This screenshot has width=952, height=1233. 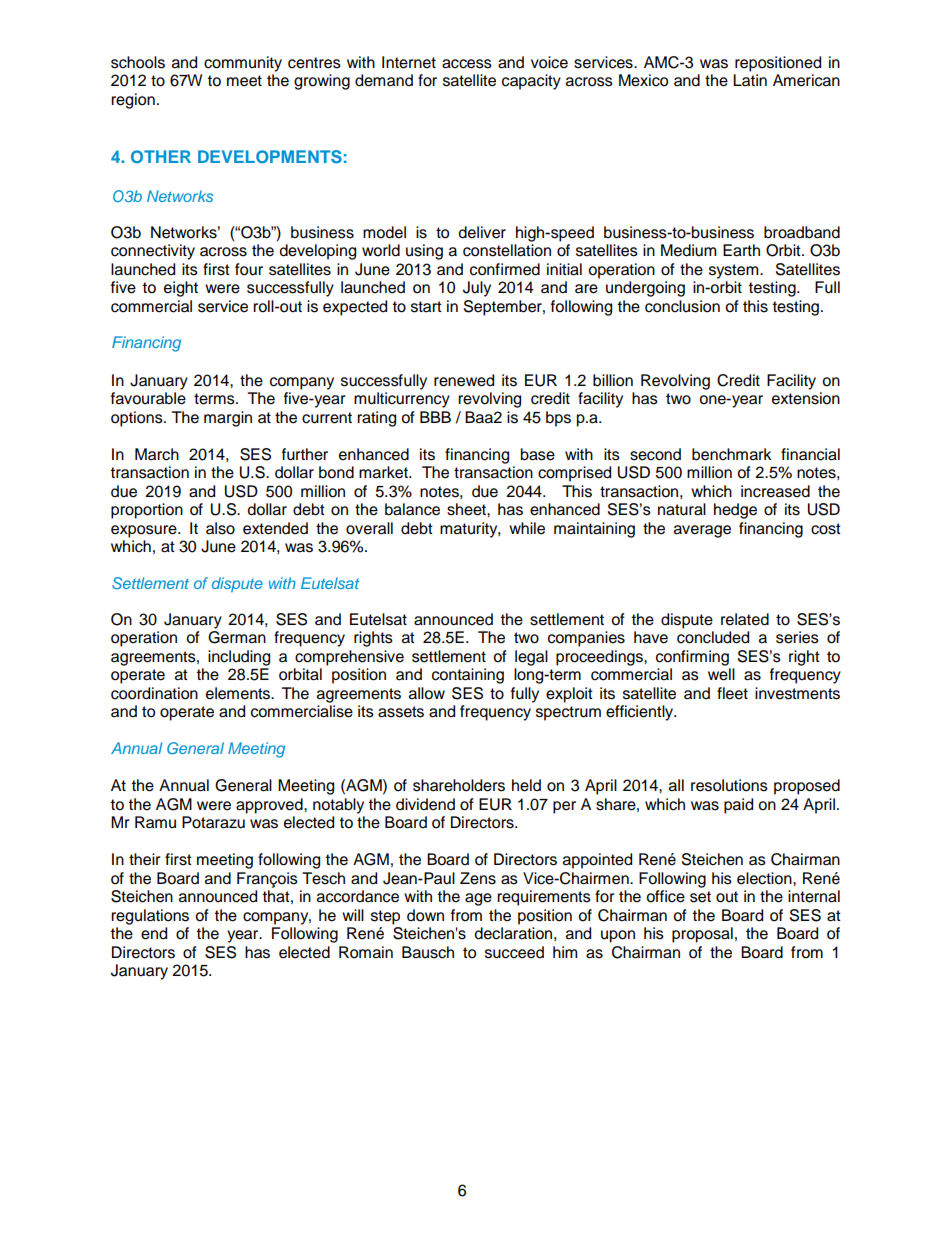 I want to click on also, so click(x=220, y=528).
